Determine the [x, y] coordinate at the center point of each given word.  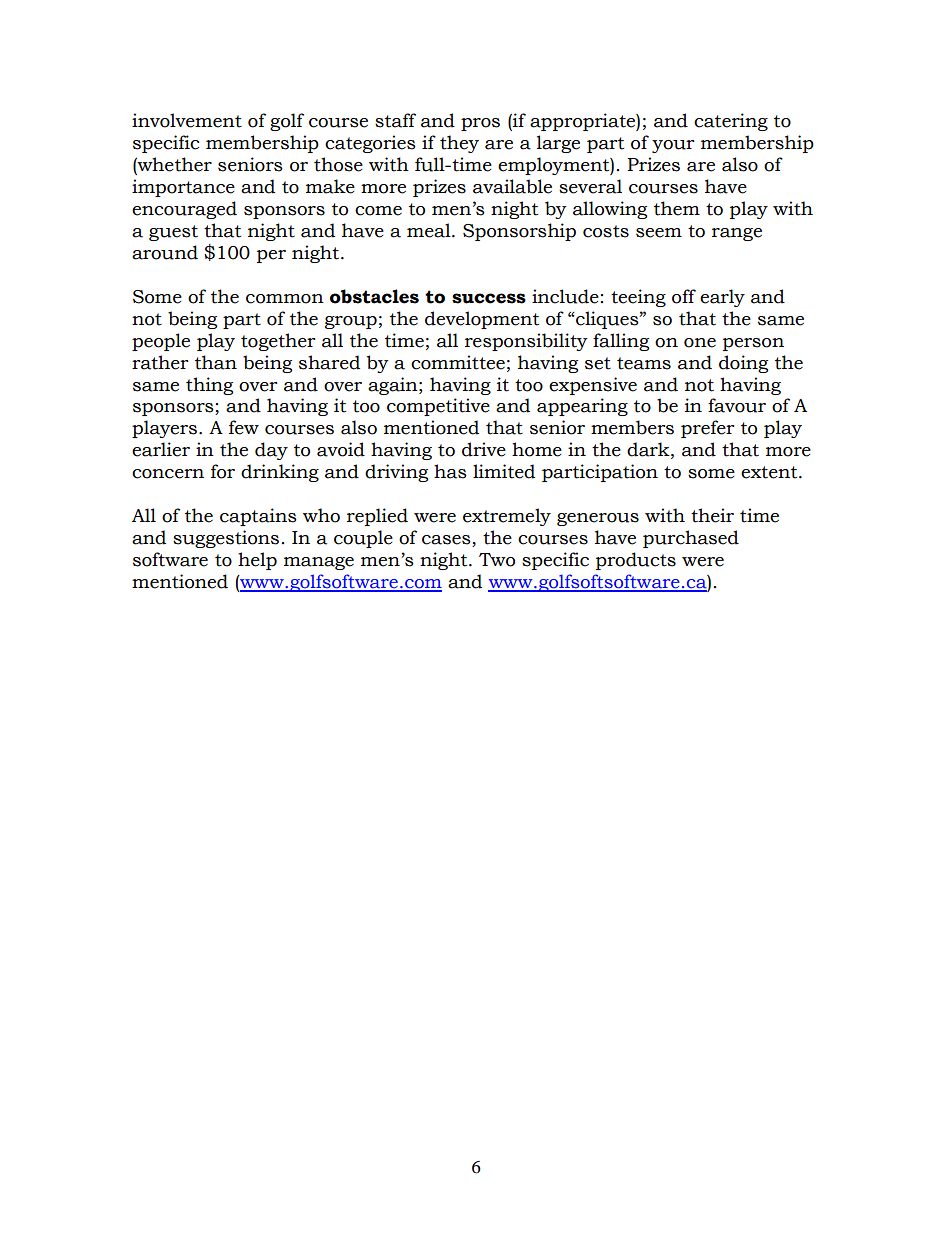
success [489, 298]
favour [737, 405]
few [244, 427]
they [459, 144]
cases [447, 541]
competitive [438, 407]
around [165, 252]
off [684, 296]
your [673, 146]
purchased [691, 539]
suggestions [226, 539]
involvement [187, 120]
